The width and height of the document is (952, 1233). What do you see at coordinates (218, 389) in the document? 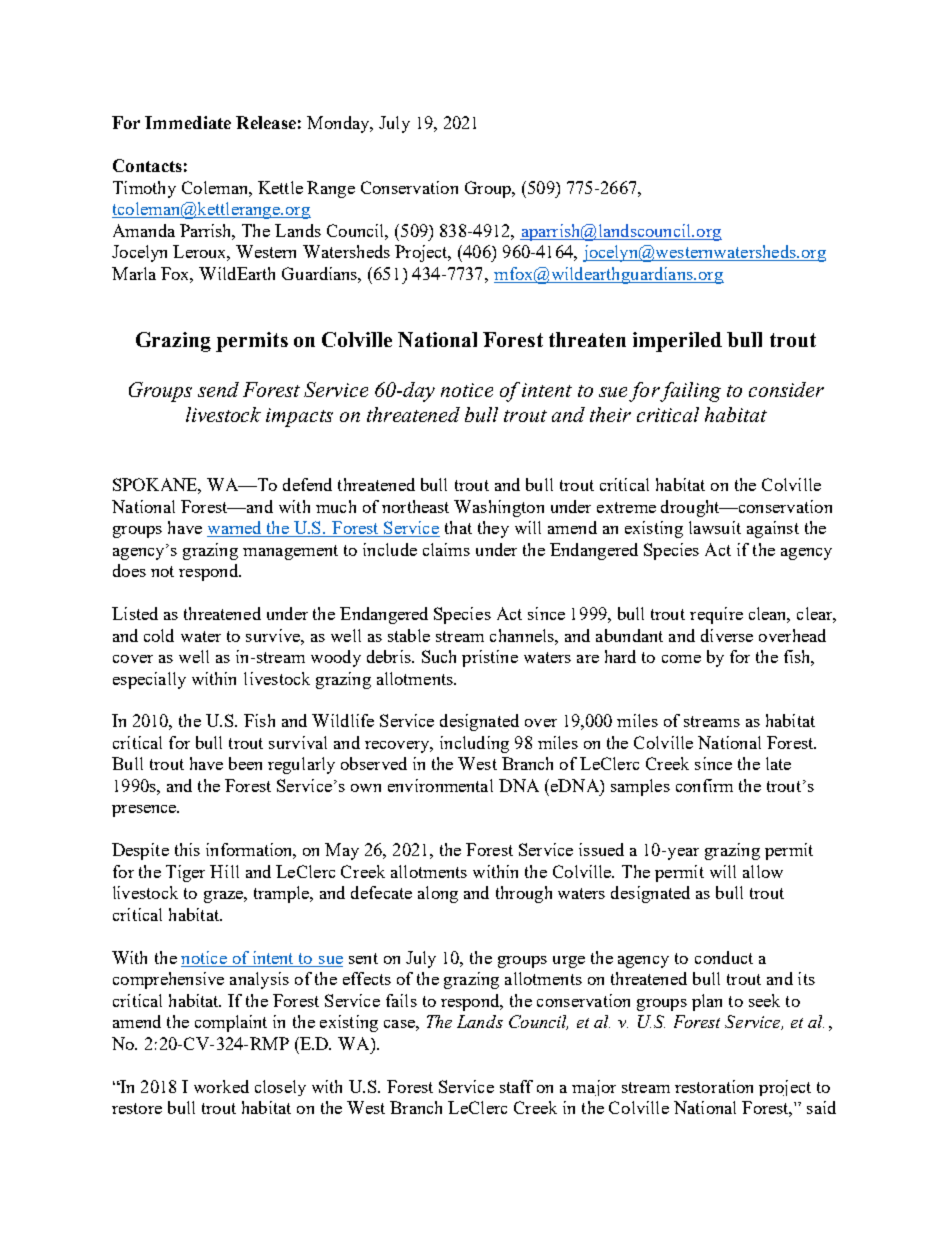
I see `send` at bounding box center [218, 389].
